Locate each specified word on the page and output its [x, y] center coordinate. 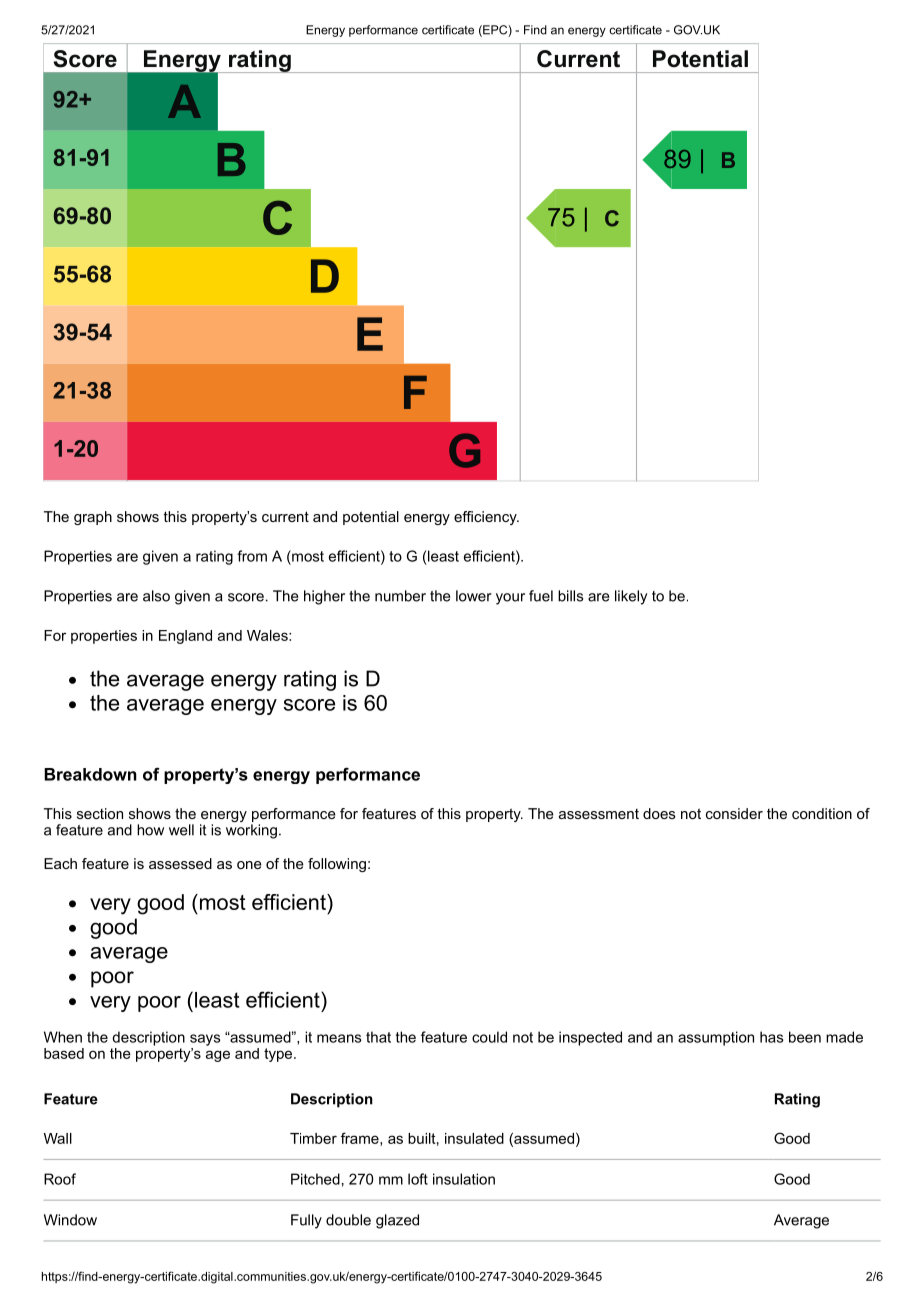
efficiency [486, 518]
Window [70, 1220]
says [205, 1040]
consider [734, 813]
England [185, 637]
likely [631, 597]
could [489, 1037]
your [510, 599]
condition [822, 813]
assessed [180, 863]
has [771, 1037]
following [337, 865]
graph [93, 518]
